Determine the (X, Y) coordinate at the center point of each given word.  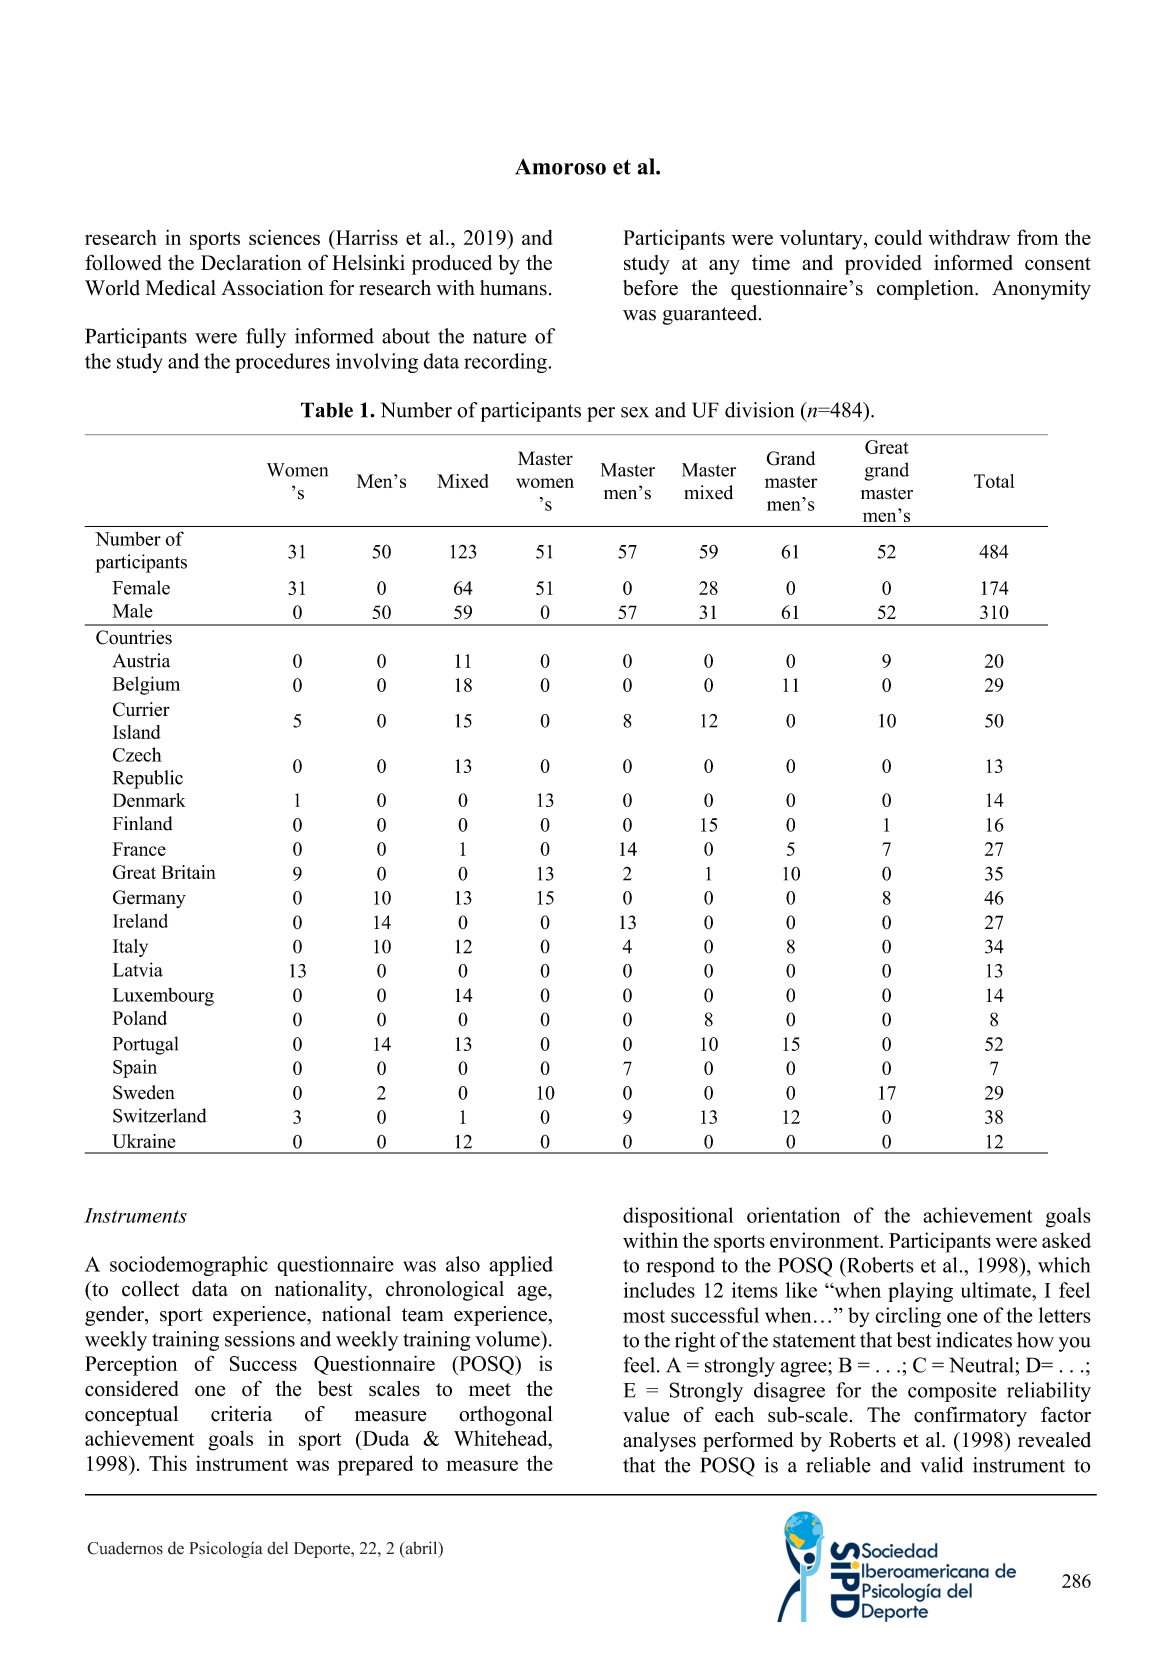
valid (941, 1465)
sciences (284, 237)
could (898, 237)
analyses (659, 1442)
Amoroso (560, 166)
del (277, 1548)
